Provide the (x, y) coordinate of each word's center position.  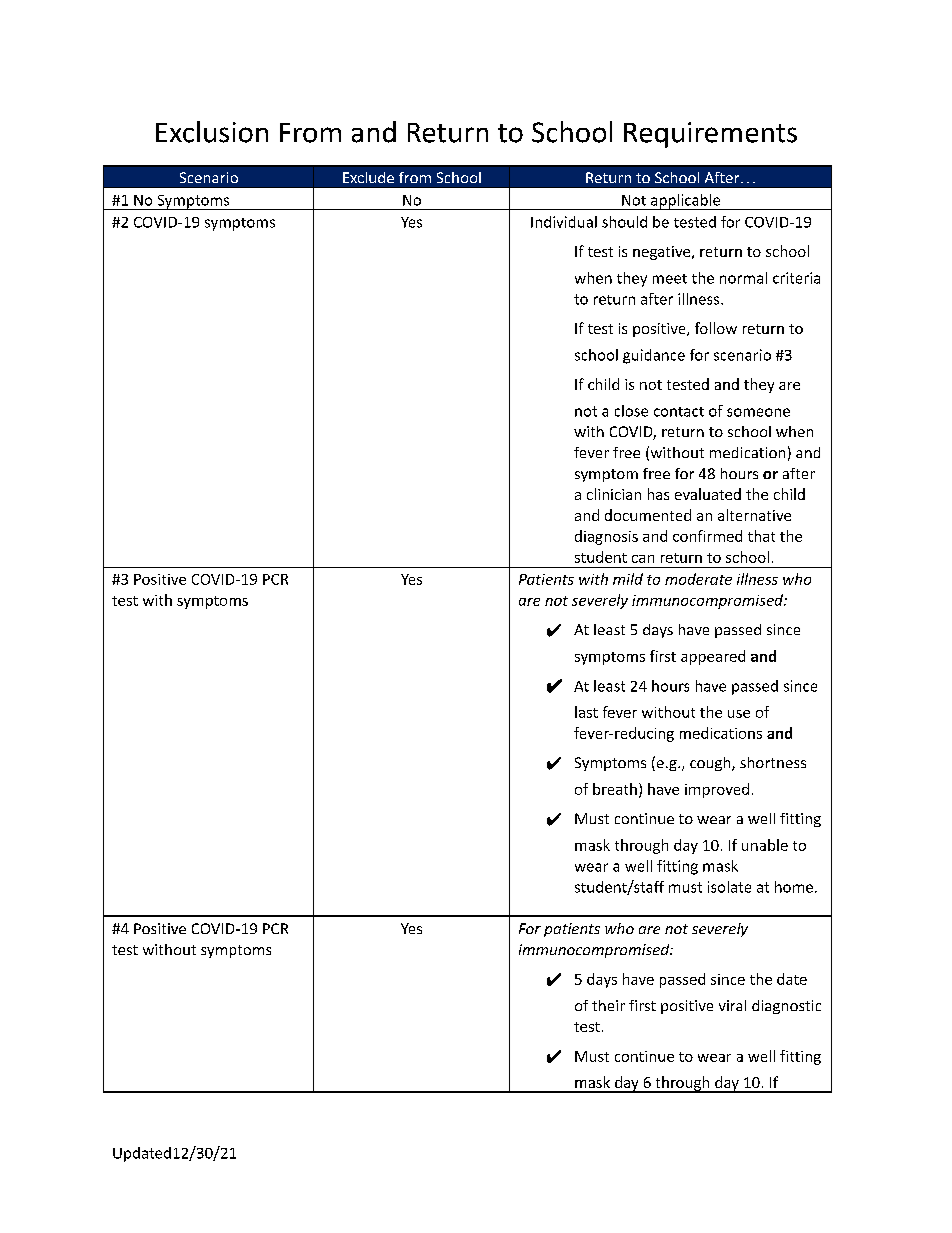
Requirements (710, 135)
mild (628, 579)
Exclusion (212, 132)
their (608, 1005)
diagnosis (606, 537)
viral (732, 1005)
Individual (564, 222)
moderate (698, 579)
